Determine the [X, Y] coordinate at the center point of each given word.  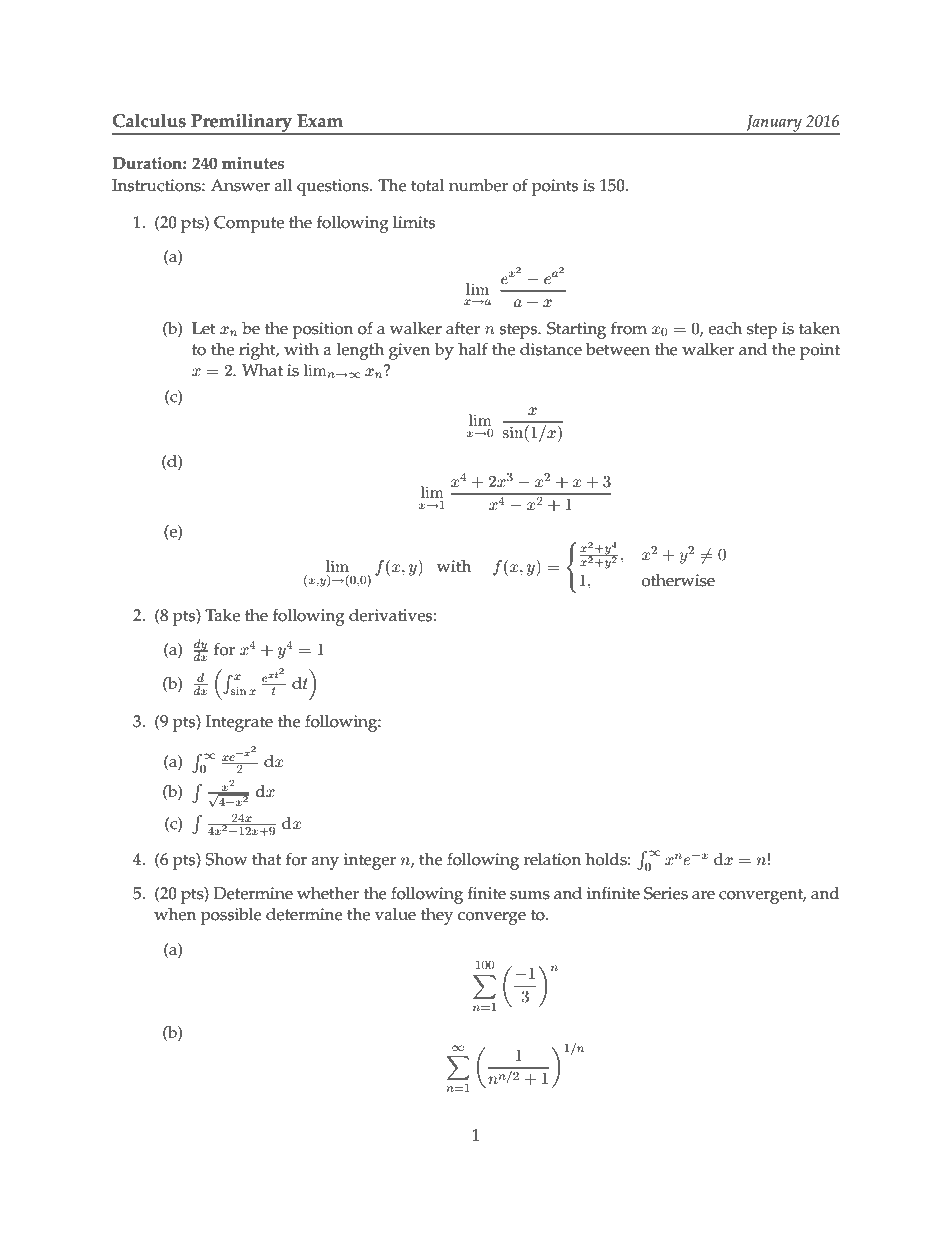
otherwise [678, 580]
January [774, 124]
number [478, 185]
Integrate [239, 723]
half [473, 348]
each [725, 328]
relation [552, 859]
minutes [253, 163]
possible [231, 916]
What [262, 370]
